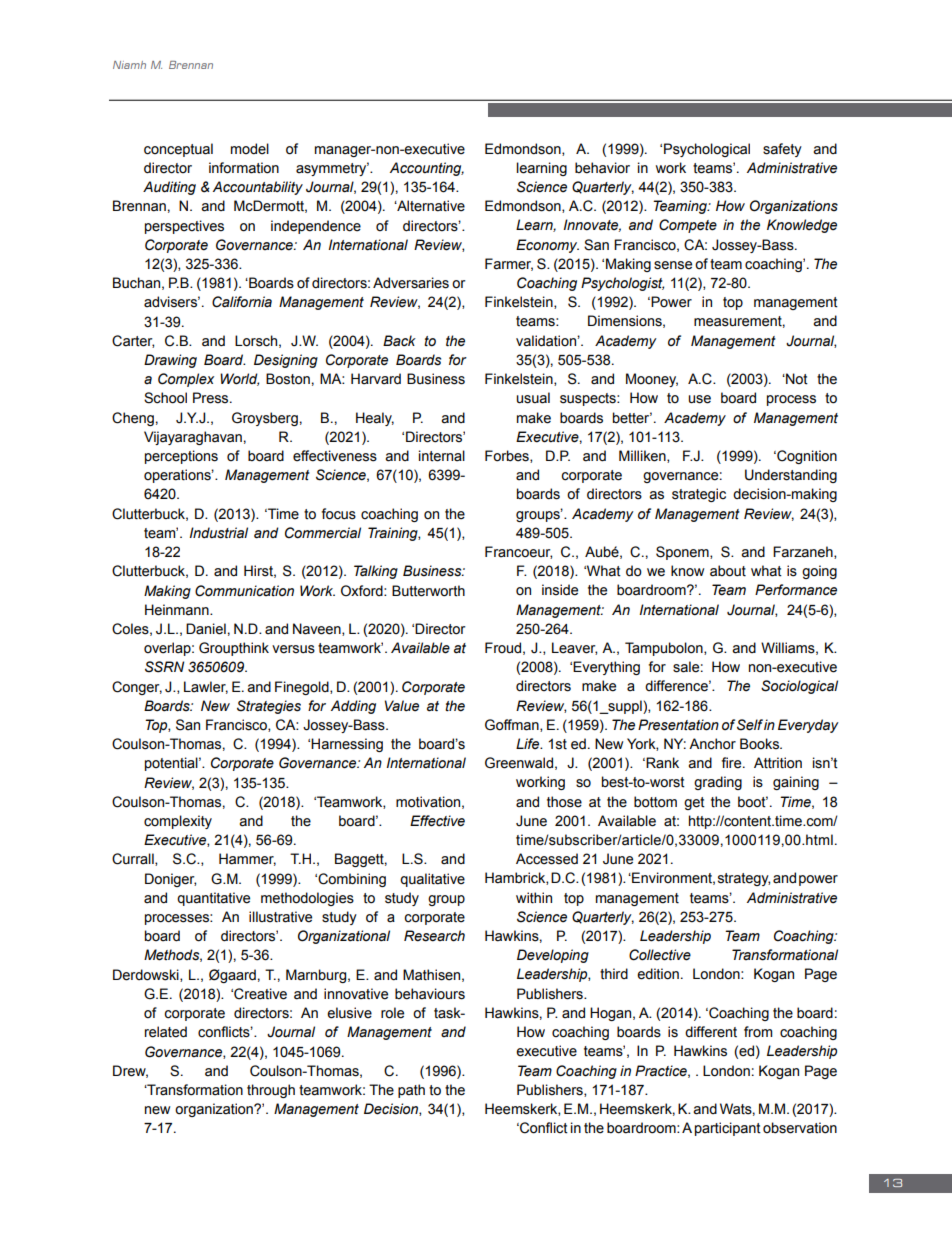 The image size is (952, 1257). What do you see at coordinates (247, 859) in the page?
I see `Hammer` at bounding box center [247, 859].
